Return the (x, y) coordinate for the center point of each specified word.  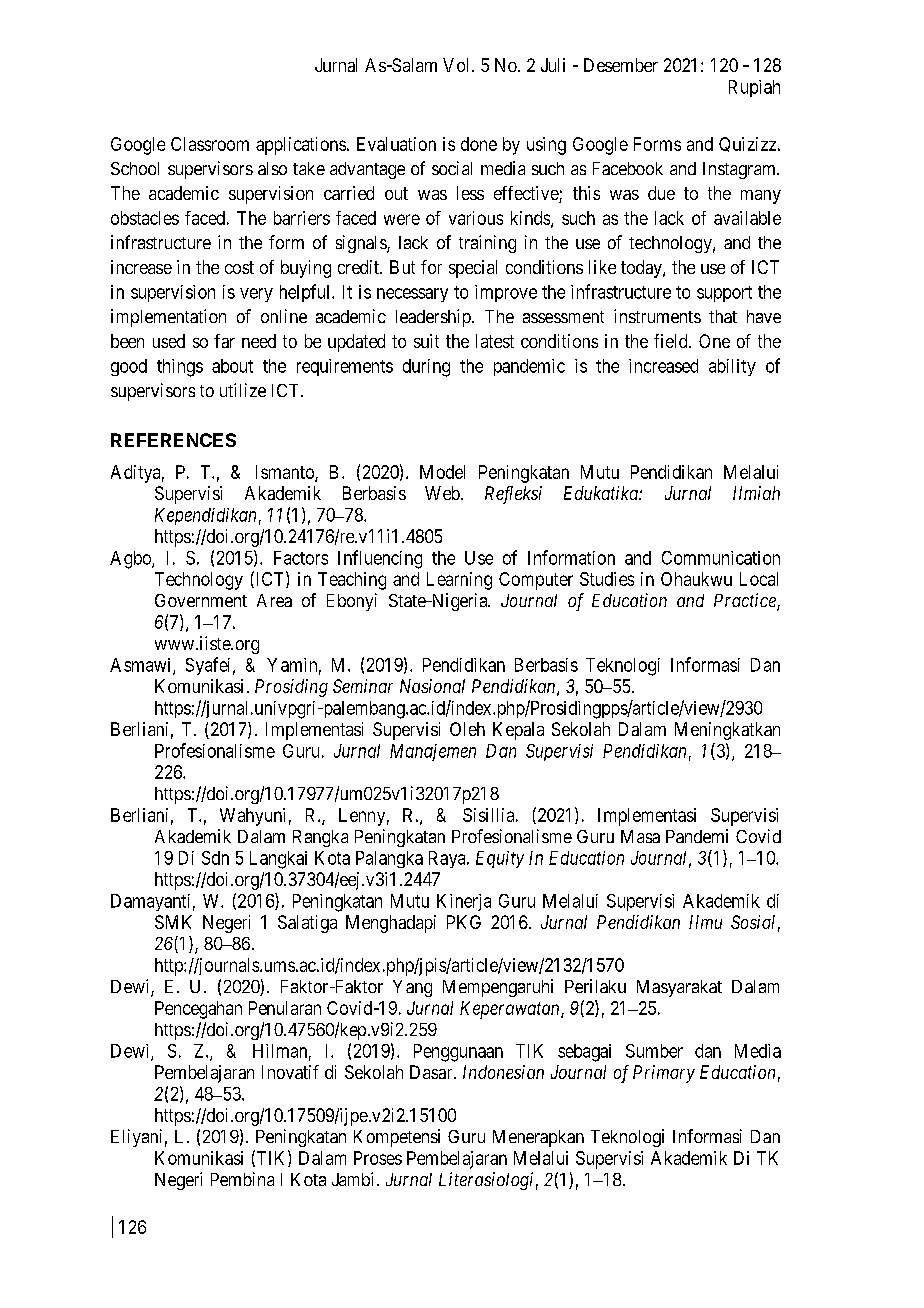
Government (201, 600)
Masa (640, 836)
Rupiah (754, 88)
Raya (448, 859)
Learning (459, 581)
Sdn (215, 858)
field (672, 341)
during (426, 368)
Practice (746, 601)
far (224, 341)
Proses (378, 1158)
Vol (458, 65)
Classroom (210, 144)
